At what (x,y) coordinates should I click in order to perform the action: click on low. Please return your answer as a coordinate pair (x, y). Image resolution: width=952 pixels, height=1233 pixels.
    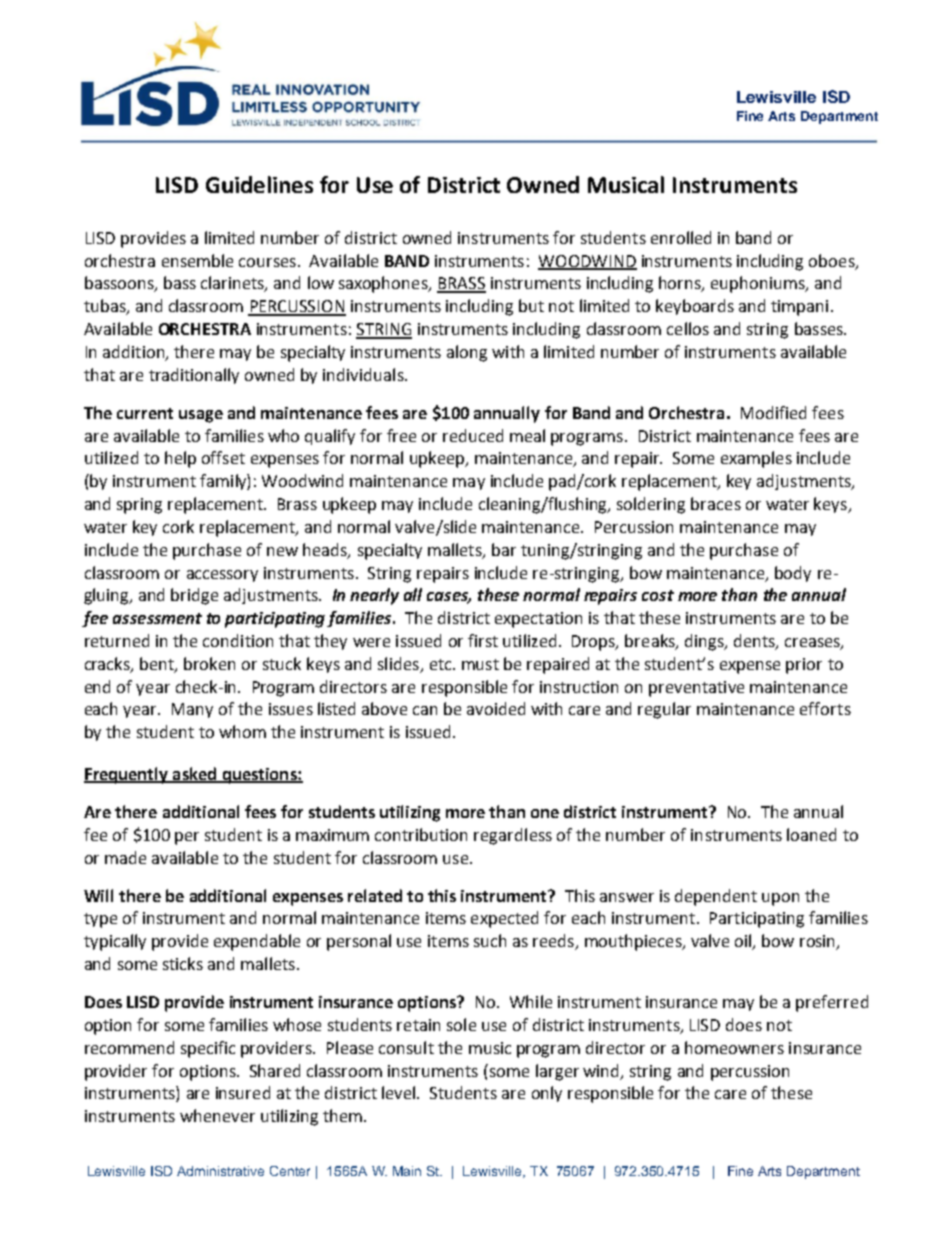
    Looking at the image, I should click on (321, 282).
